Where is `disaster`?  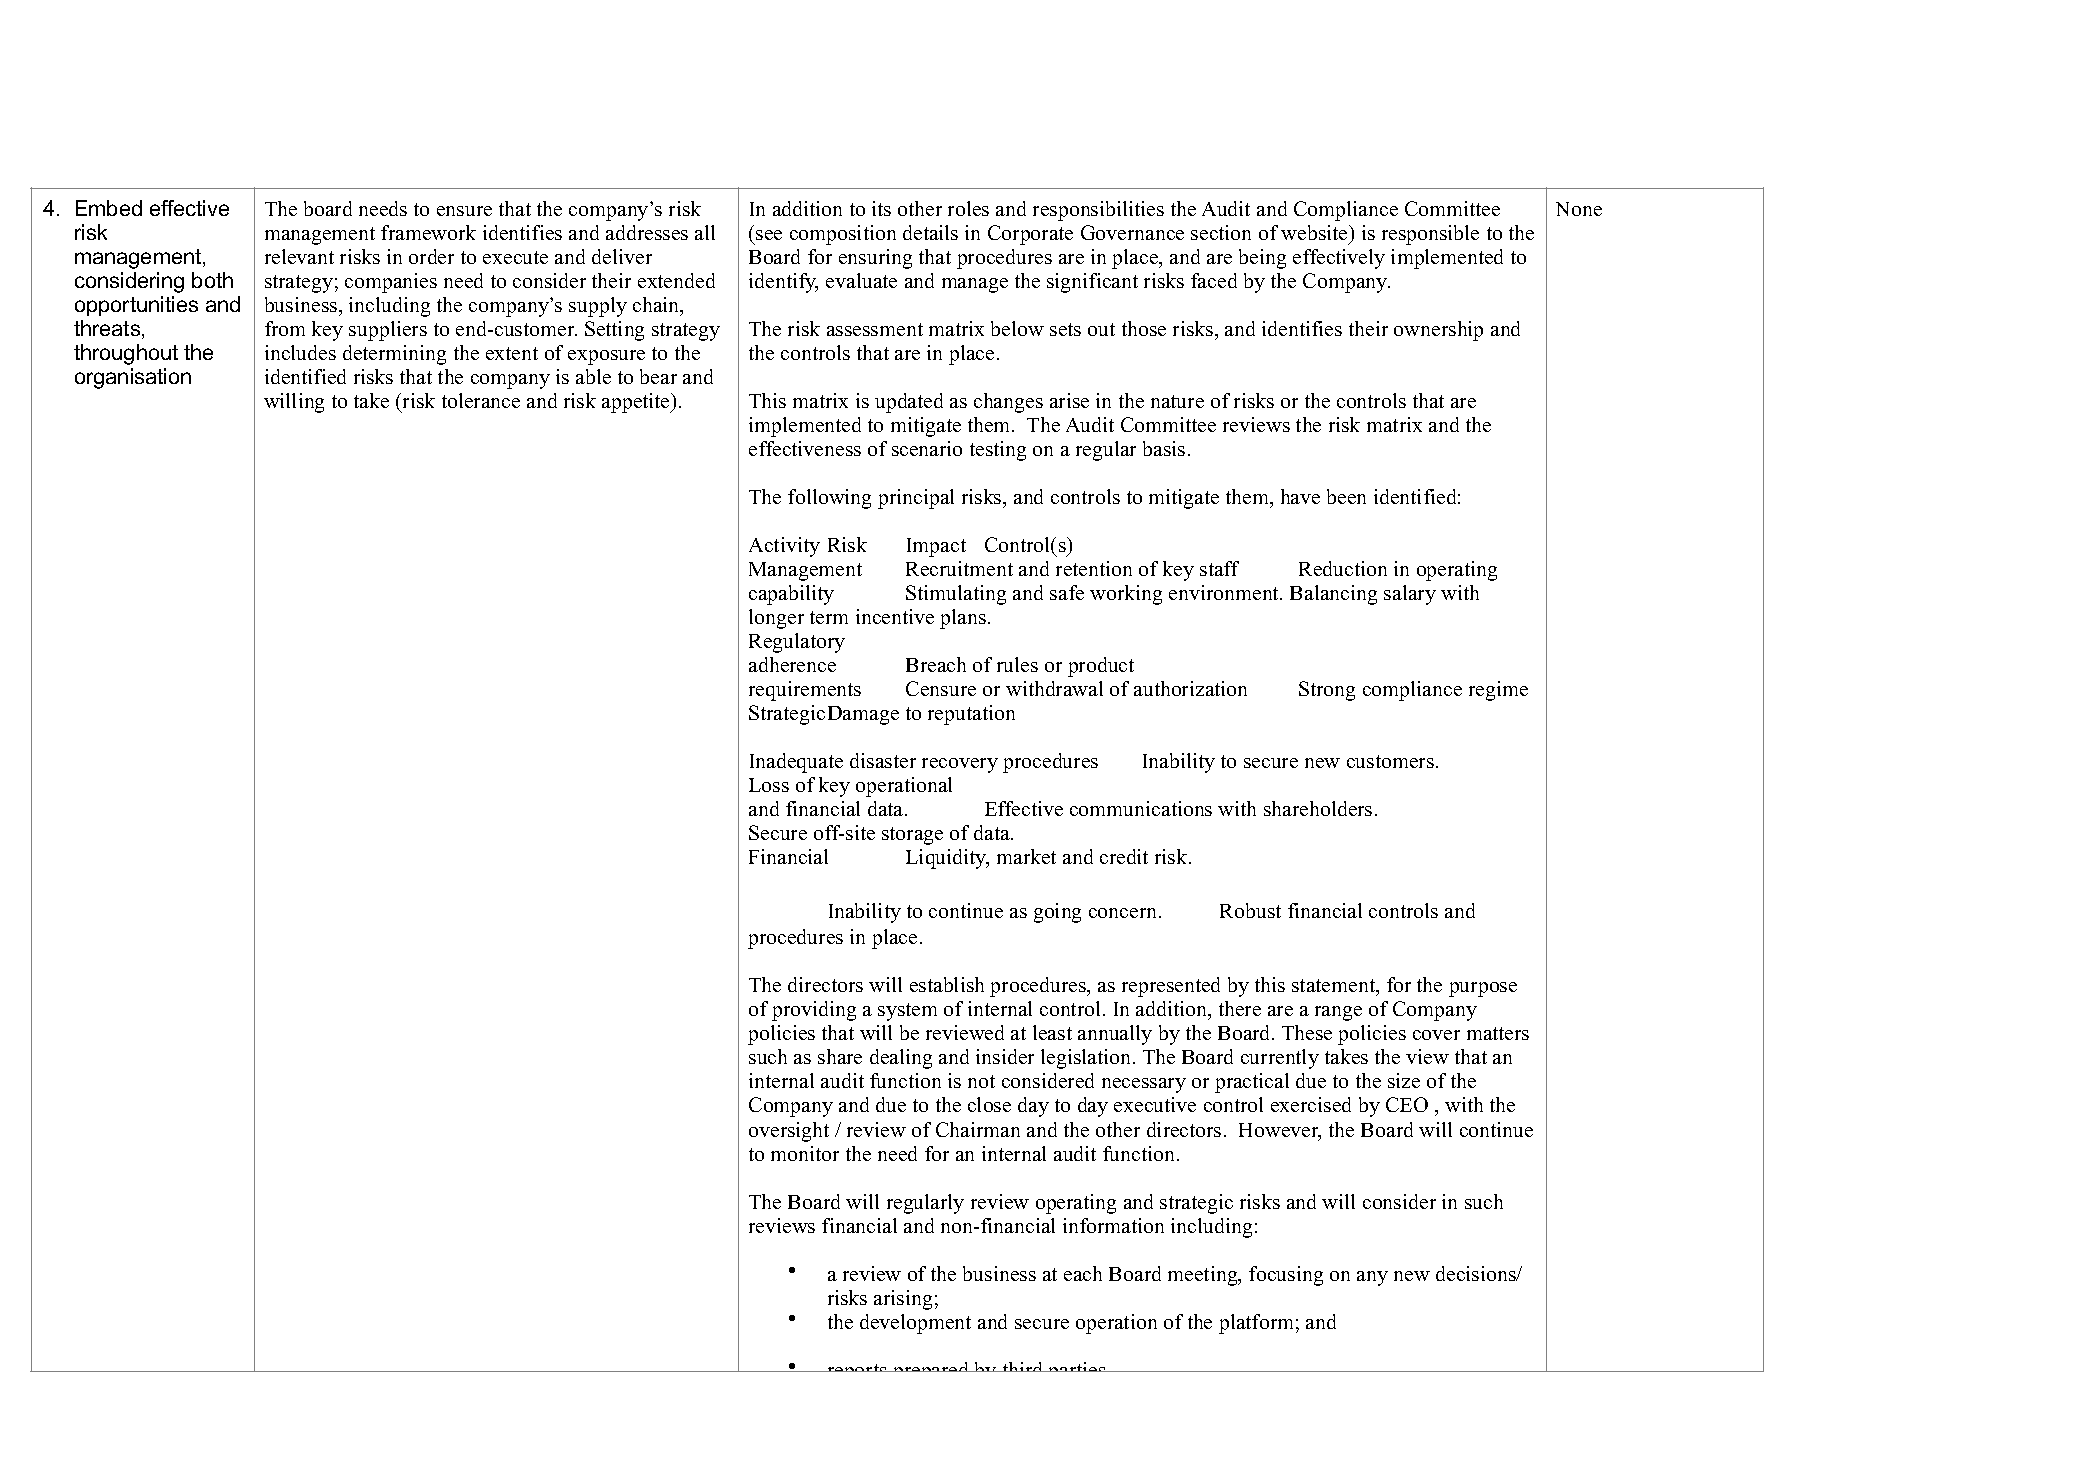
disaster is located at coordinates (883, 760).
